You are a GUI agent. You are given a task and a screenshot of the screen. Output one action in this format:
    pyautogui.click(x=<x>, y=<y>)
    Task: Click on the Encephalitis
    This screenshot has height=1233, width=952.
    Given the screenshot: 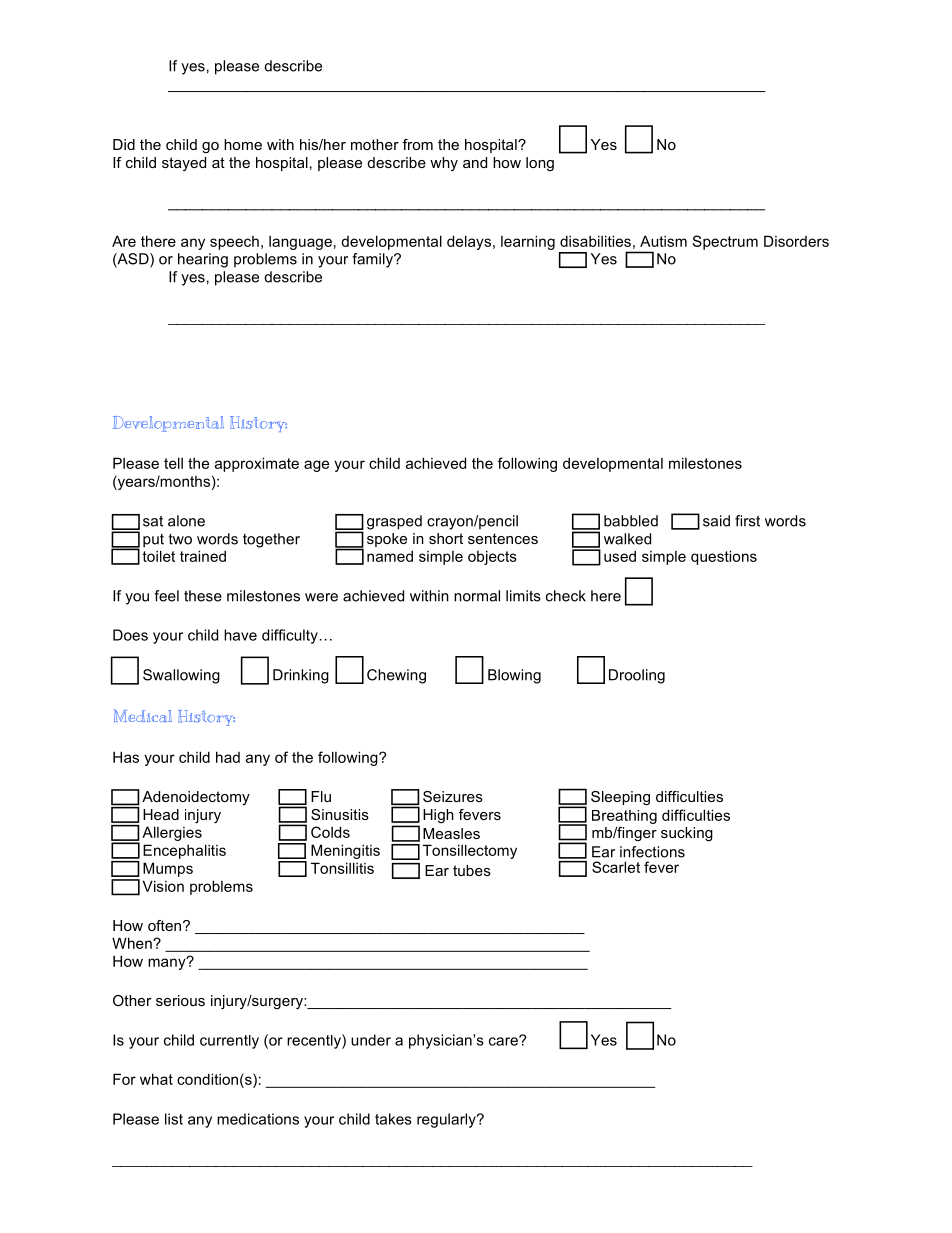 What is the action you would take?
    pyautogui.click(x=184, y=851)
